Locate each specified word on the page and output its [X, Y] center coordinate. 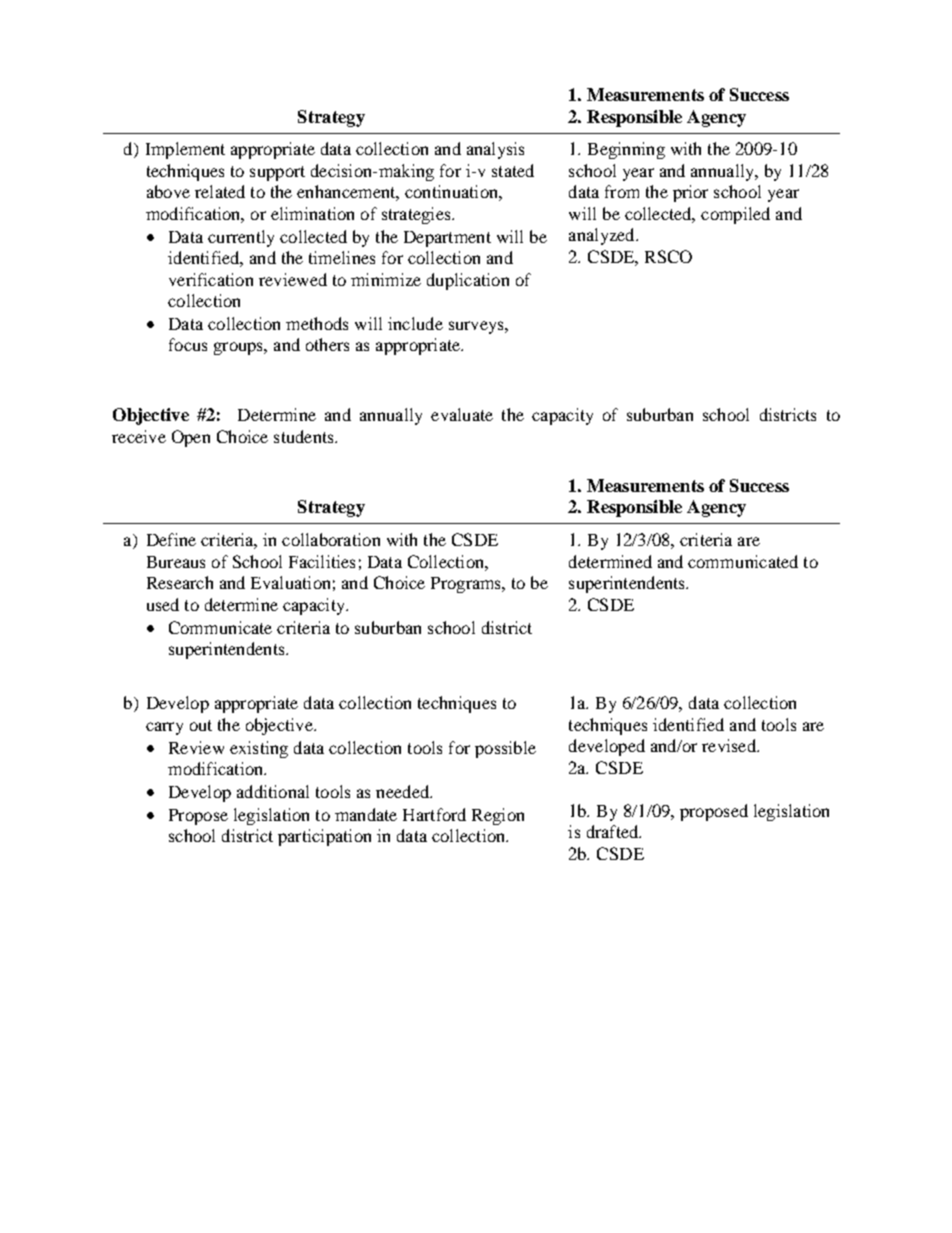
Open [191, 438]
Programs [467, 585]
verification [211, 279]
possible [505, 749]
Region [498, 816]
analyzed [603, 236]
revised [730, 745]
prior [690, 193]
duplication [468, 281]
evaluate [462, 414]
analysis [495, 150]
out [201, 725]
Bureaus [176, 562]
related [220, 191]
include [415, 323]
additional [273, 791]
